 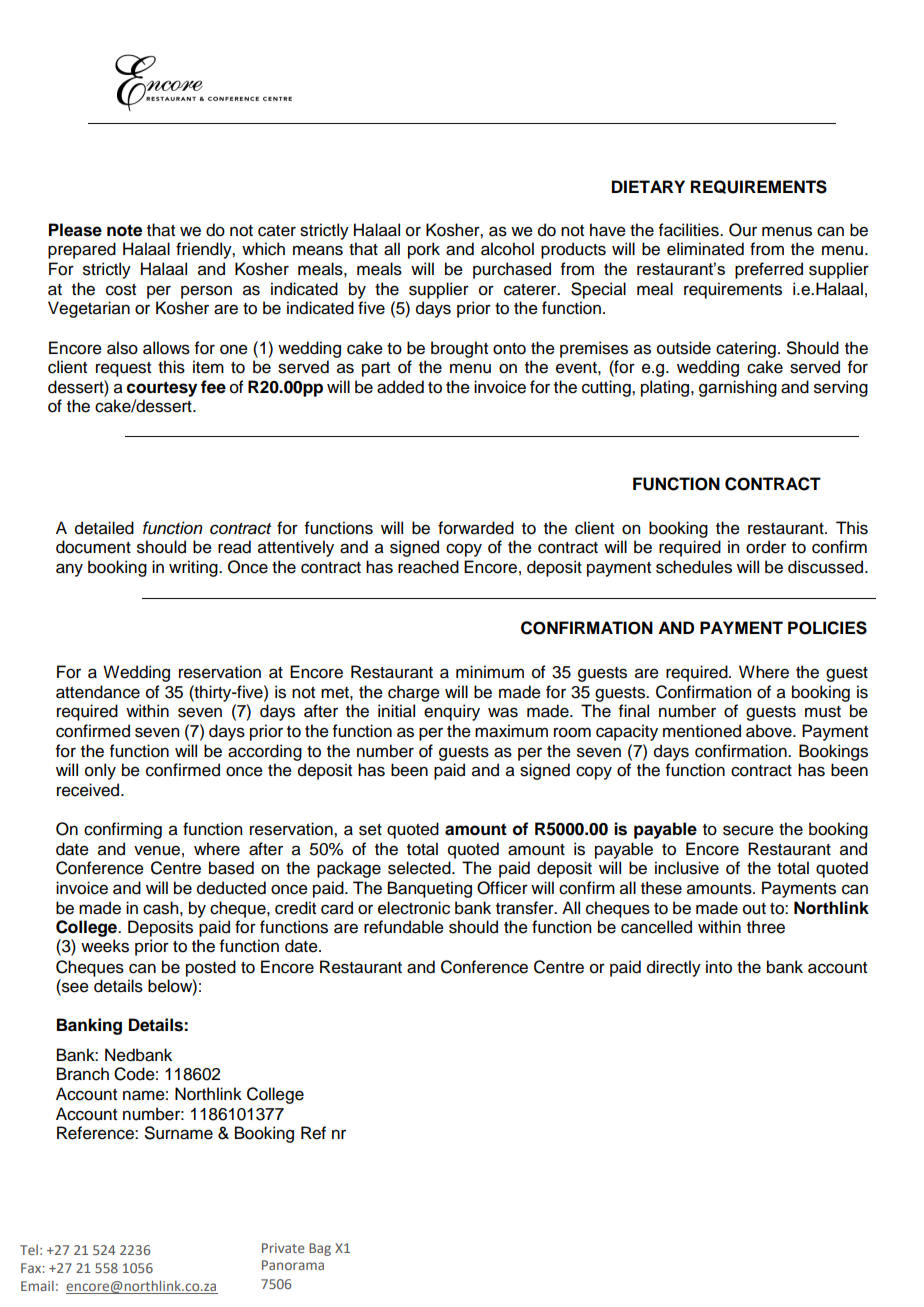 I want to click on Tel, so click(x=29, y=1250).
